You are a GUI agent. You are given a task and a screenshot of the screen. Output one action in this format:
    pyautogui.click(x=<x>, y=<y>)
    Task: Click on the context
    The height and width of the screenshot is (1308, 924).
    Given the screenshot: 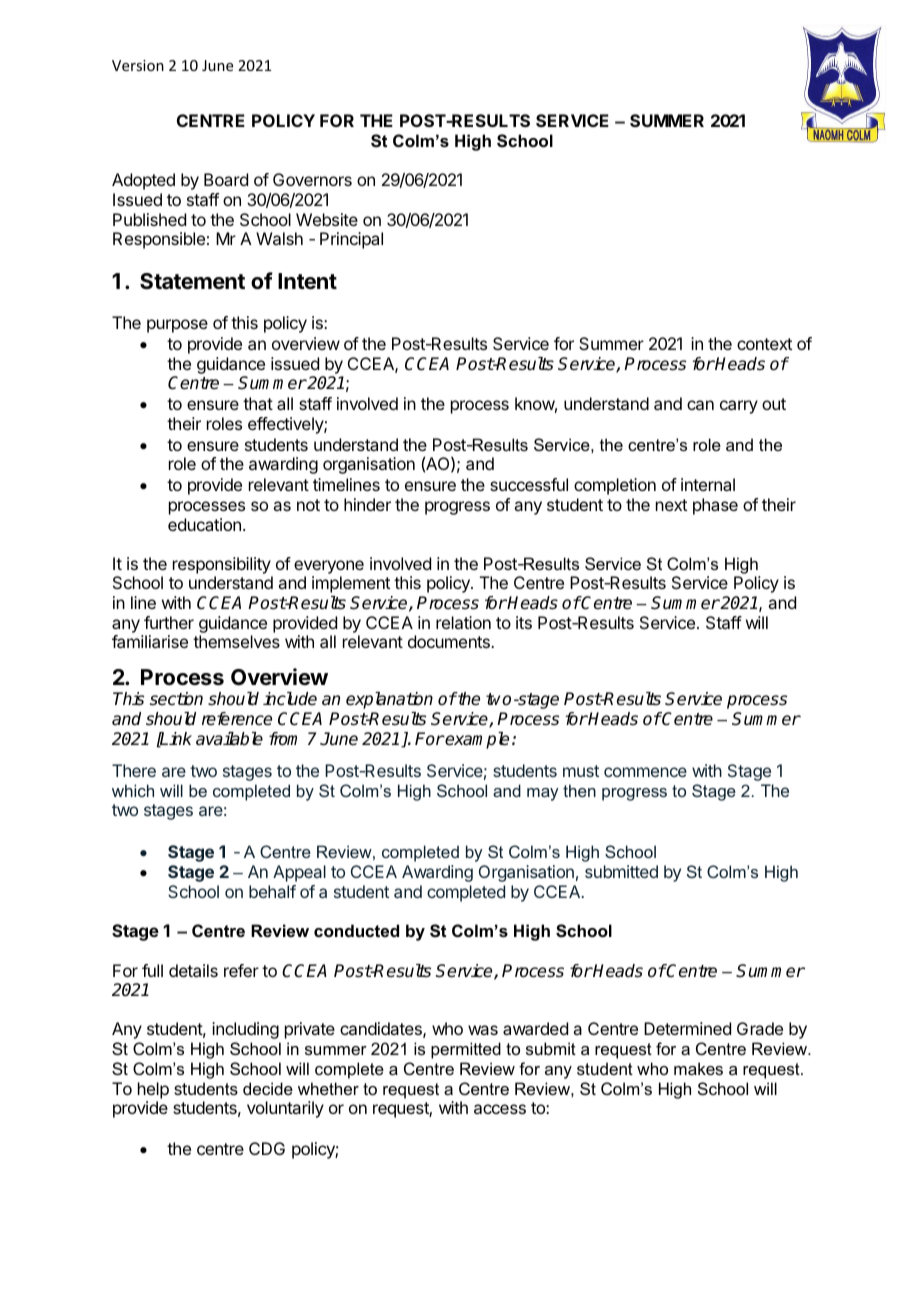 What is the action you would take?
    pyautogui.click(x=764, y=344)
